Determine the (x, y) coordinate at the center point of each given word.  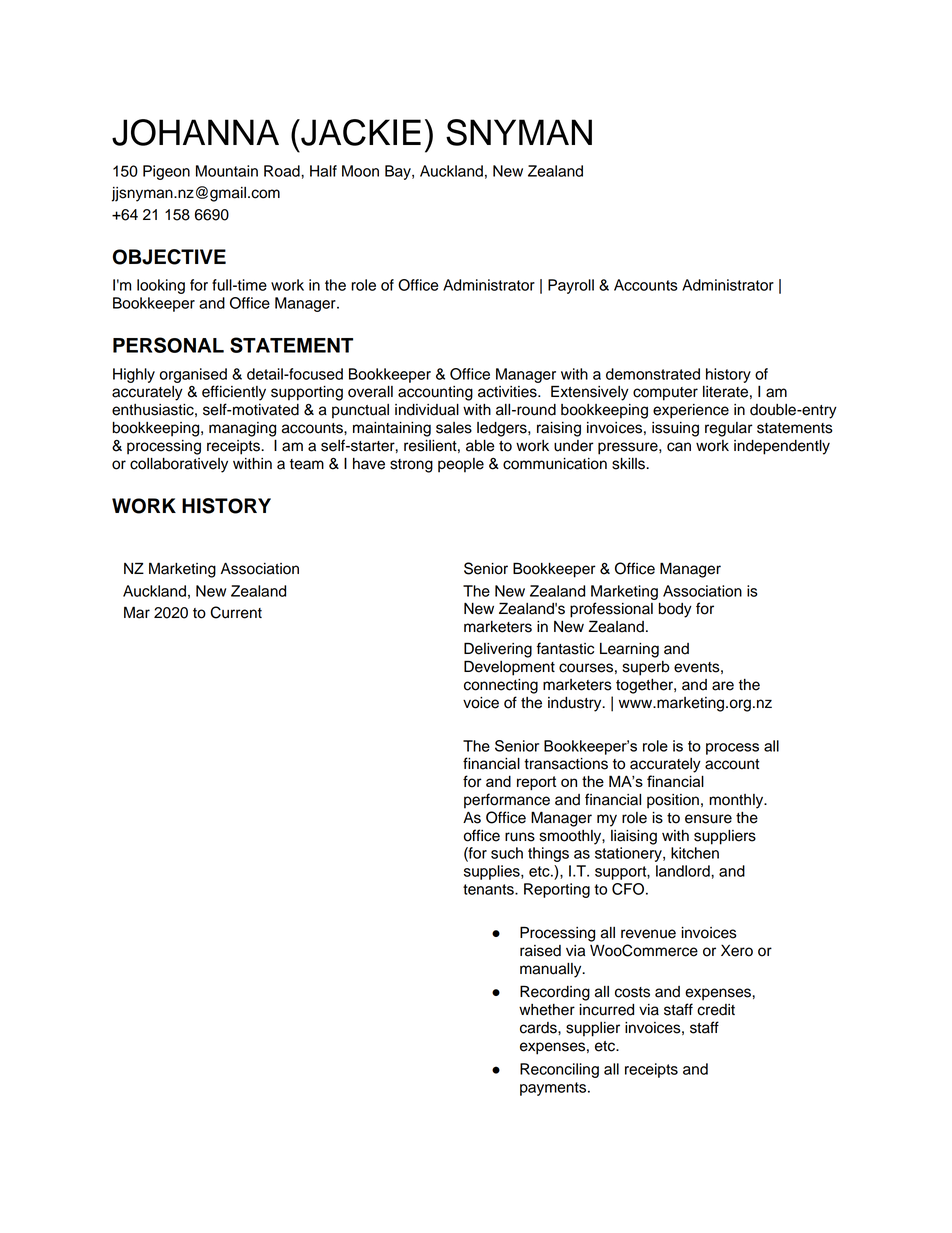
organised (193, 375)
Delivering (498, 650)
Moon (360, 171)
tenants (489, 889)
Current (236, 612)
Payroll (571, 286)
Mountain (227, 171)
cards (539, 1028)
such (507, 853)
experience (691, 411)
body (675, 610)
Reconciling (559, 1070)
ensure (708, 819)
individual (427, 410)
